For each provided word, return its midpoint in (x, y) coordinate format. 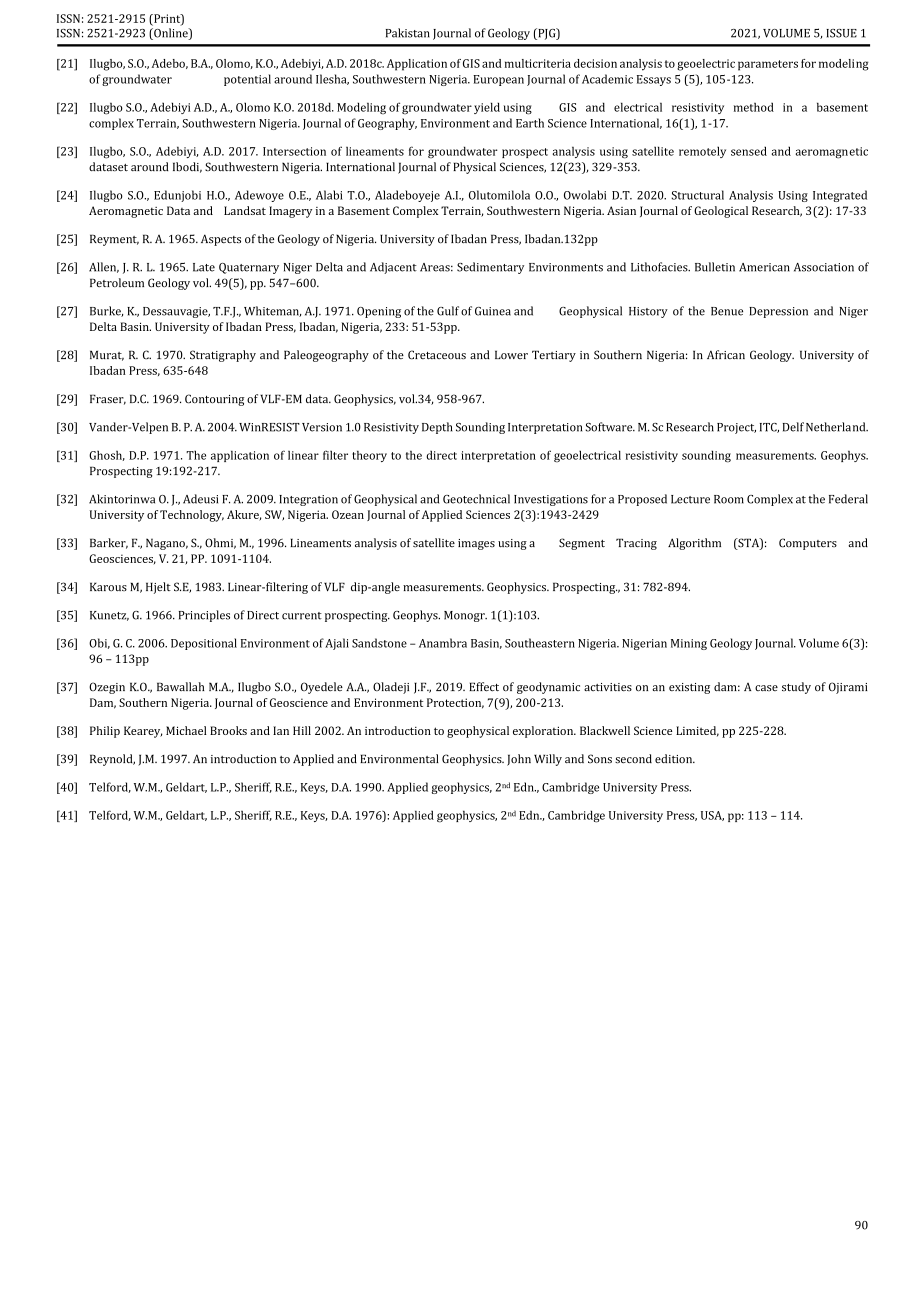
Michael (186, 730)
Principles (204, 616)
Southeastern (540, 643)
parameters (768, 65)
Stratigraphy (223, 356)
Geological (721, 212)
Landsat (245, 210)
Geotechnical (476, 499)
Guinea (493, 311)
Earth (530, 123)
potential (247, 80)
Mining (689, 644)
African (726, 354)
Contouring (214, 400)
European (498, 80)
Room (729, 499)
